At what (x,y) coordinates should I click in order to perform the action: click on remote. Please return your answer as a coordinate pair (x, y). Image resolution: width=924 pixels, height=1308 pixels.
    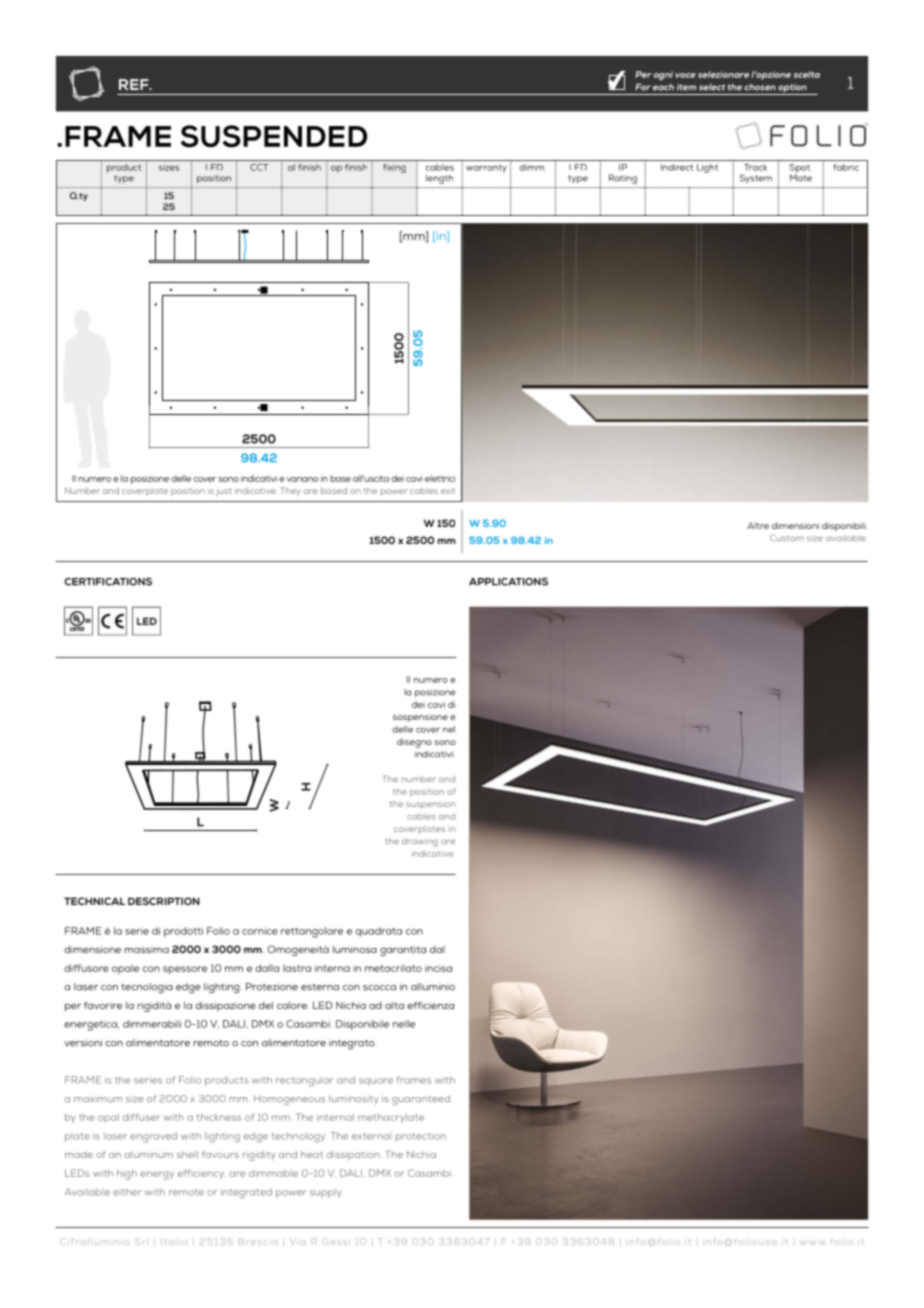
    Looking at the image, I should click on (186, 1192).
